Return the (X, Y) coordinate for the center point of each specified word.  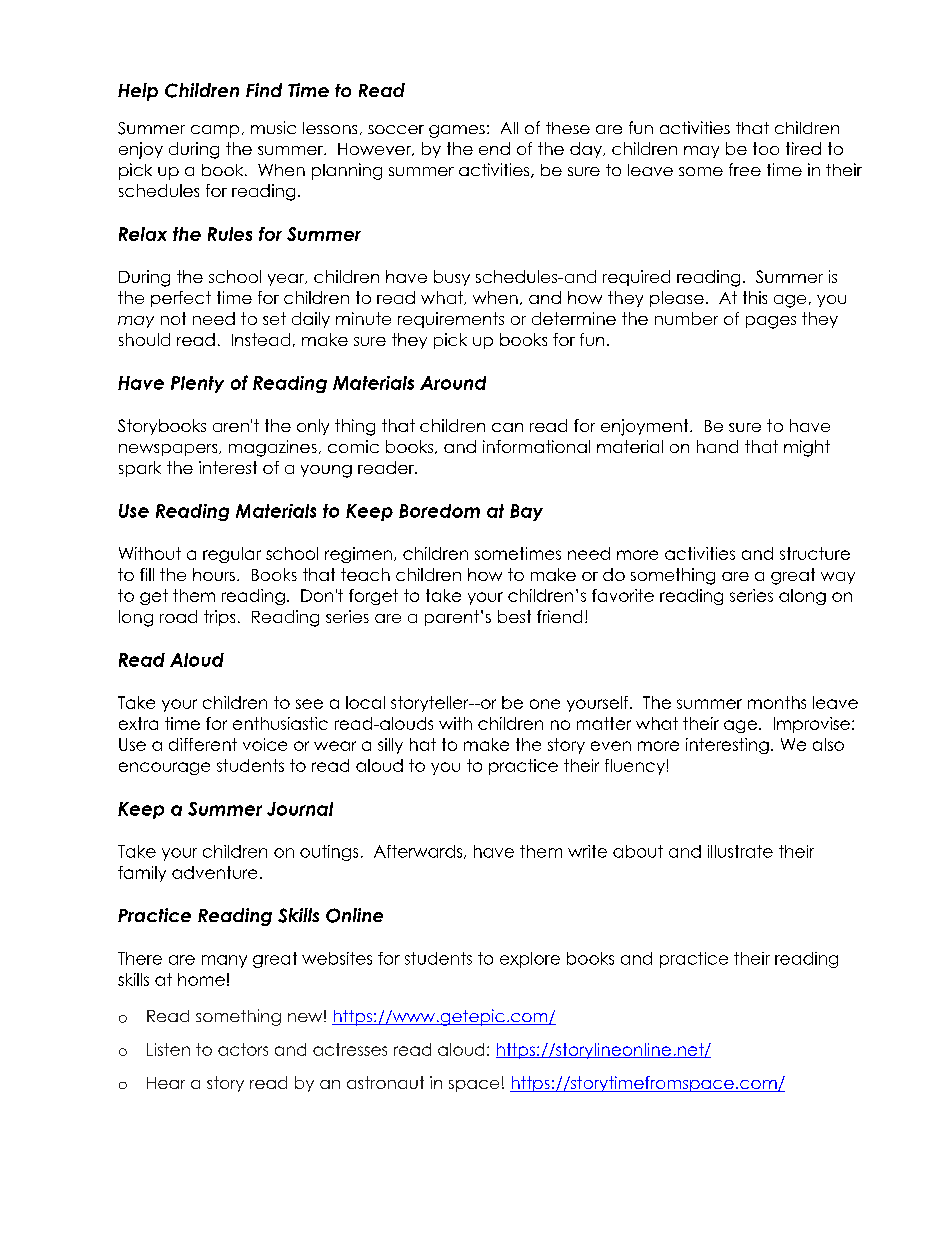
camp (215, 131)
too (766, 148)
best (514, 616)
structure (815, 553)
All (509, 128)
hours (214, 574)
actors (243, 1049)
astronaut (385, 1082)
